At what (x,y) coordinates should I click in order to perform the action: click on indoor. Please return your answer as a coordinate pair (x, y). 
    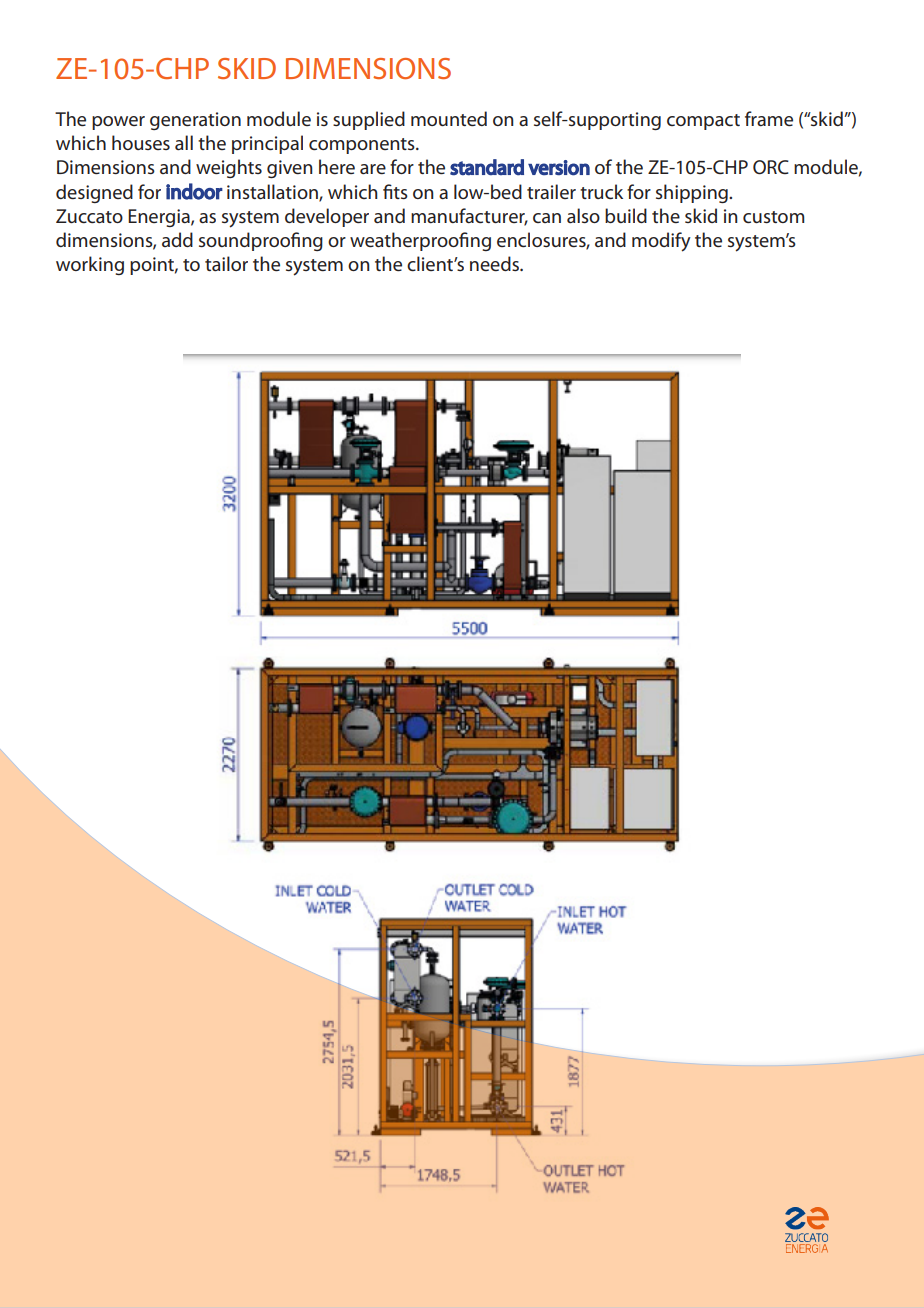
    Looking at the image, I should click on (194, 191).
